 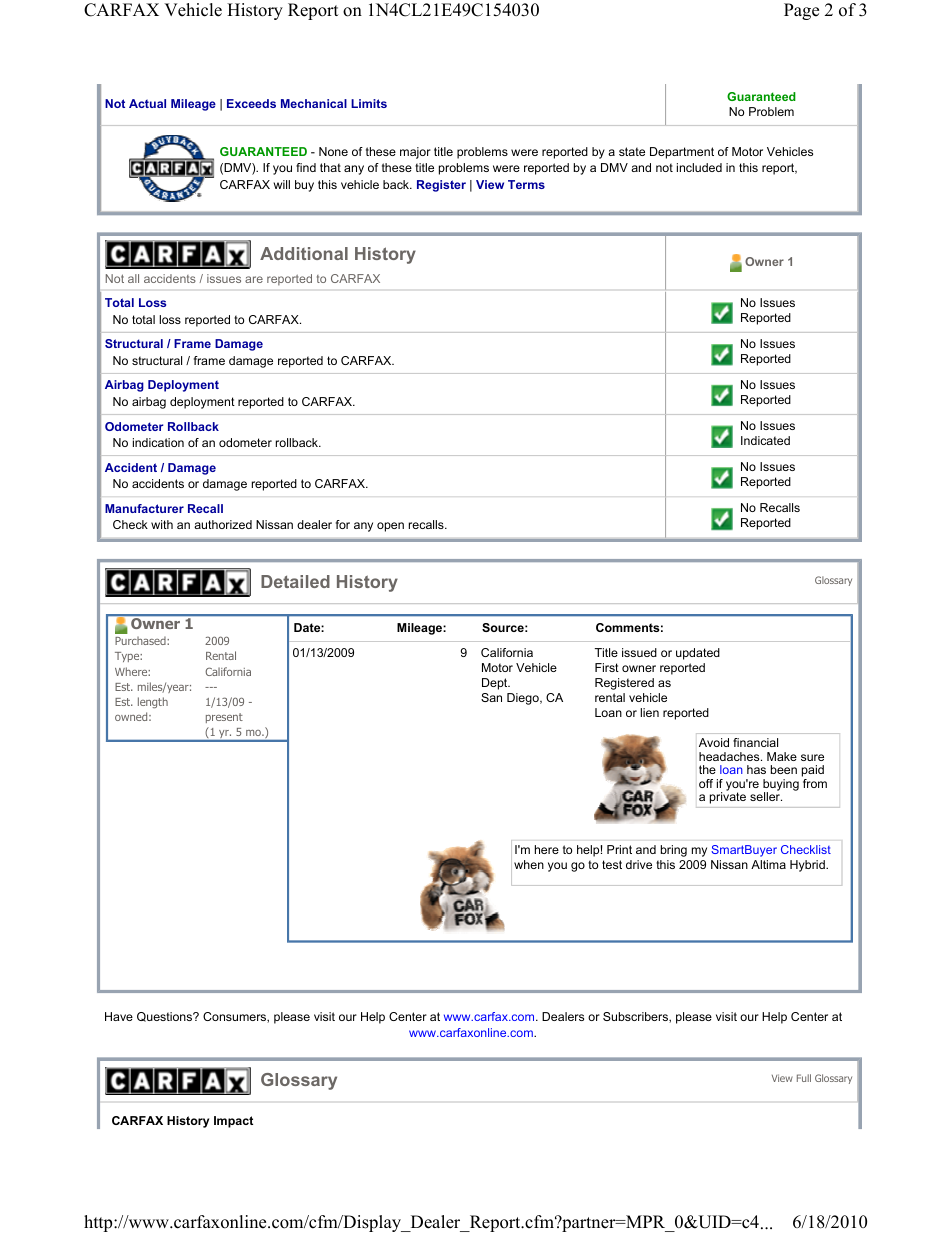 I want to click on Full, so click(x=804, y=1078).
